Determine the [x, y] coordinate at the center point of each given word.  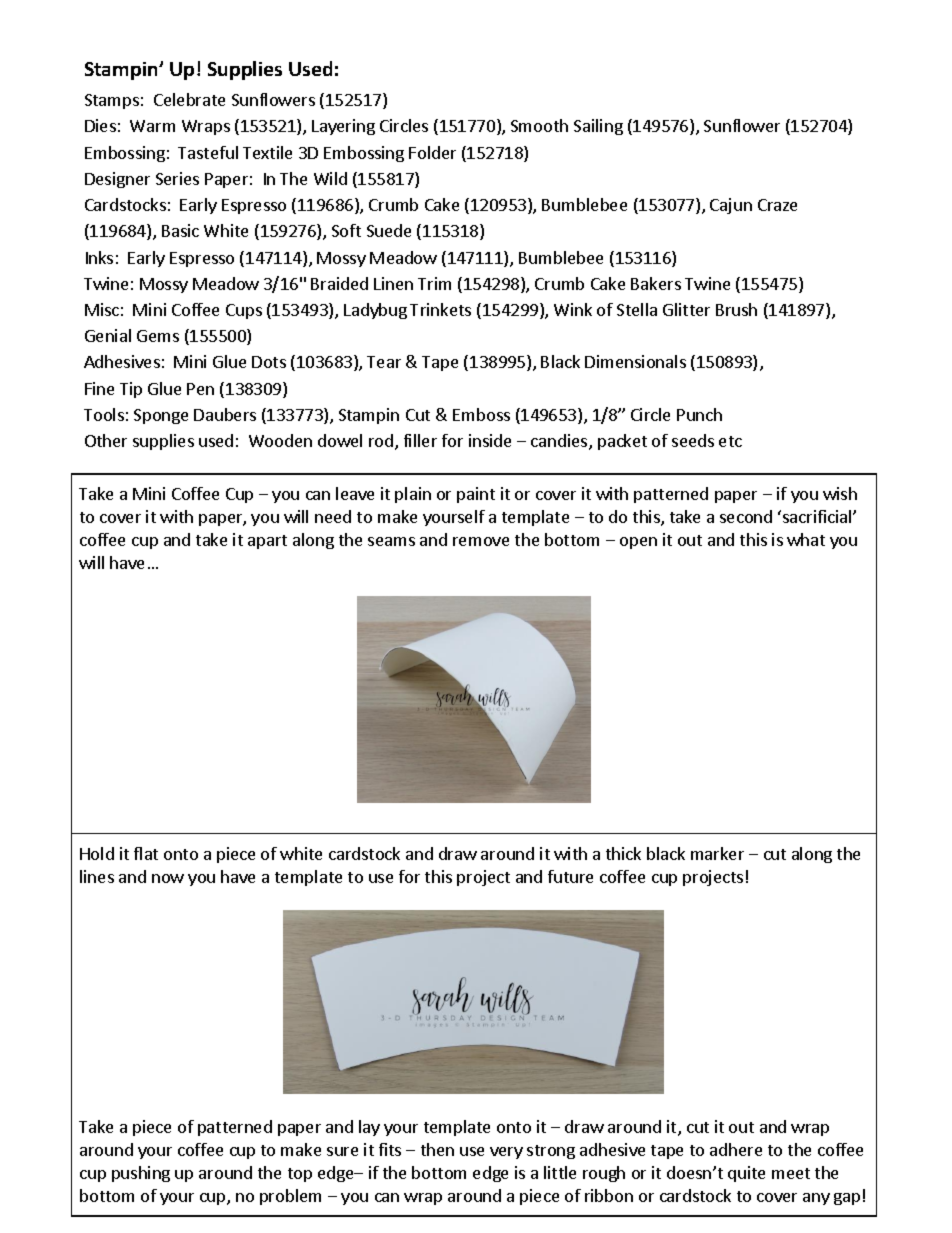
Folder [432, 152]
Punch [699, 414]
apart [267, 542]
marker [717, 853]
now [168, 878]
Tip [131, 390]
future [570, 876]
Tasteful [208, 152]
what [806, 539]
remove [481, 541]
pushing [141, 1174]
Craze [777, 205]
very [506, 1153]
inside [490, 440]
